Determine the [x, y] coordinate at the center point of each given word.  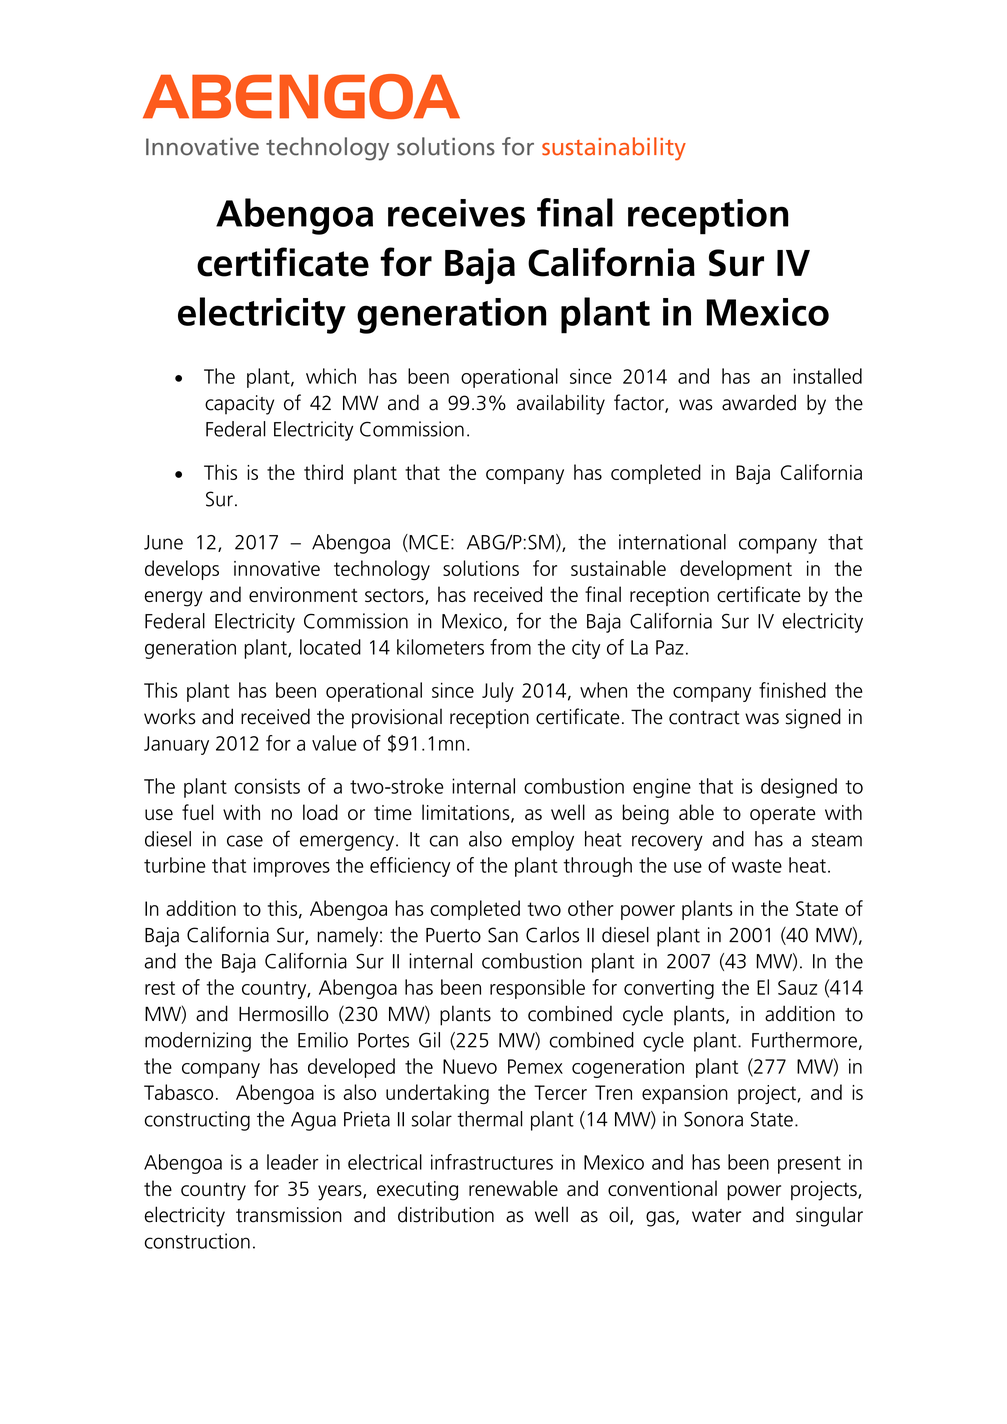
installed [827, 376]
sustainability [614, 149]
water [716, 1216]
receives [456, 213]
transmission [289, 1215]
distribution [446, 1214]
